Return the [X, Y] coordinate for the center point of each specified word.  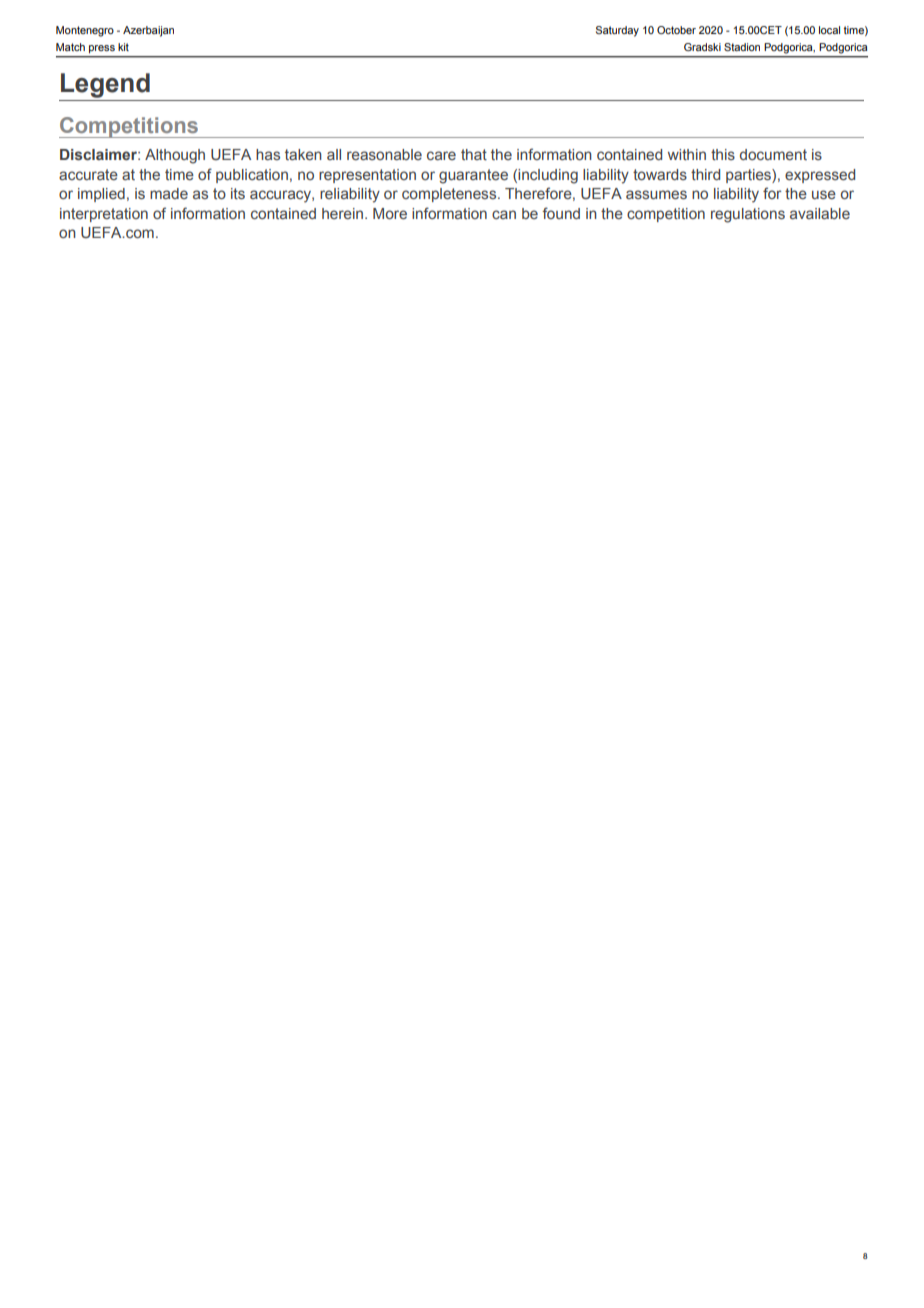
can [504, 214]
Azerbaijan [148, 31]
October [676, 30]
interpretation [104, 215]
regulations [748, 215]
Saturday [617, 31]
